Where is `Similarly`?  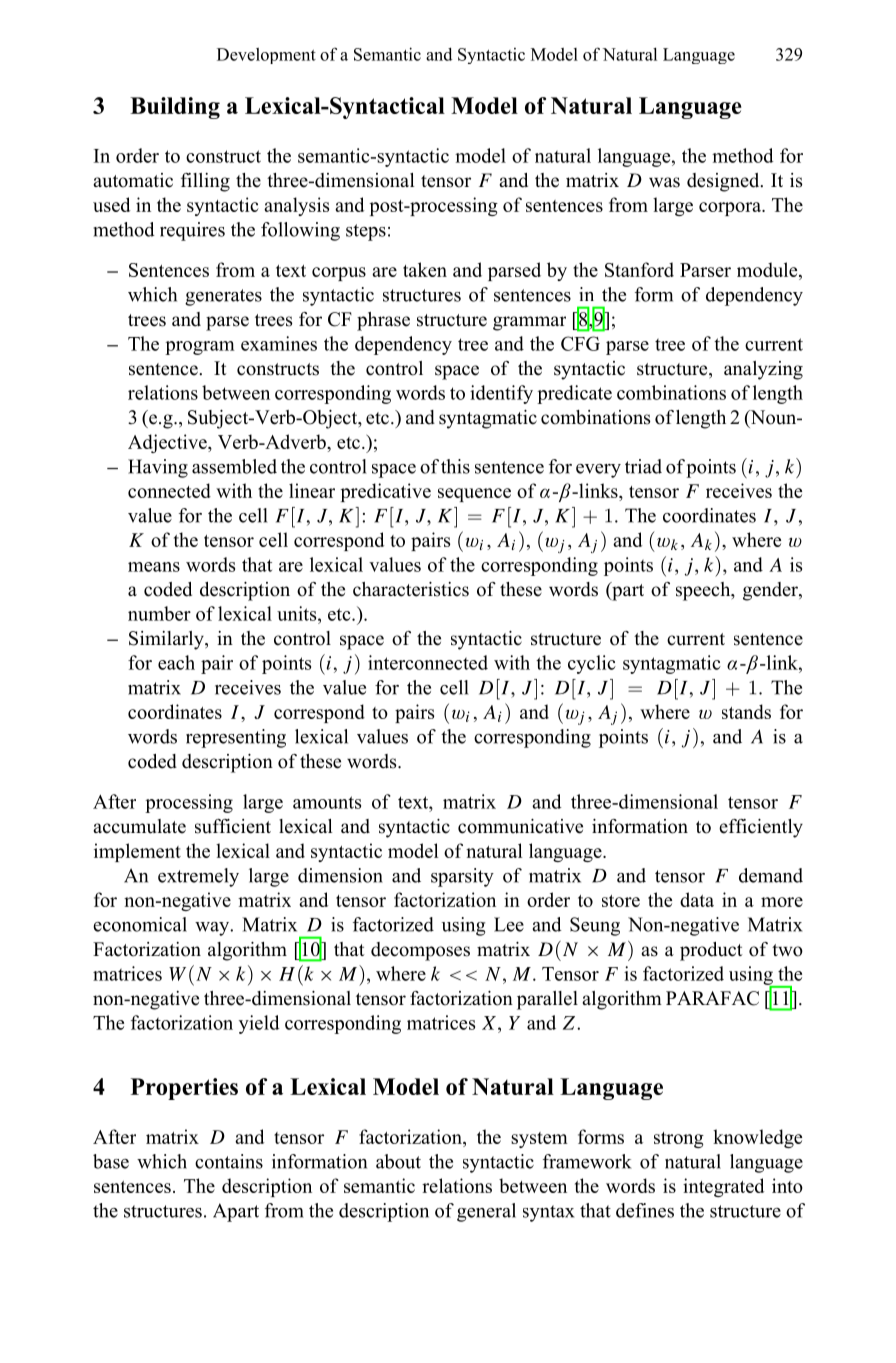 Similarly is located at coordinates (167, 640).
